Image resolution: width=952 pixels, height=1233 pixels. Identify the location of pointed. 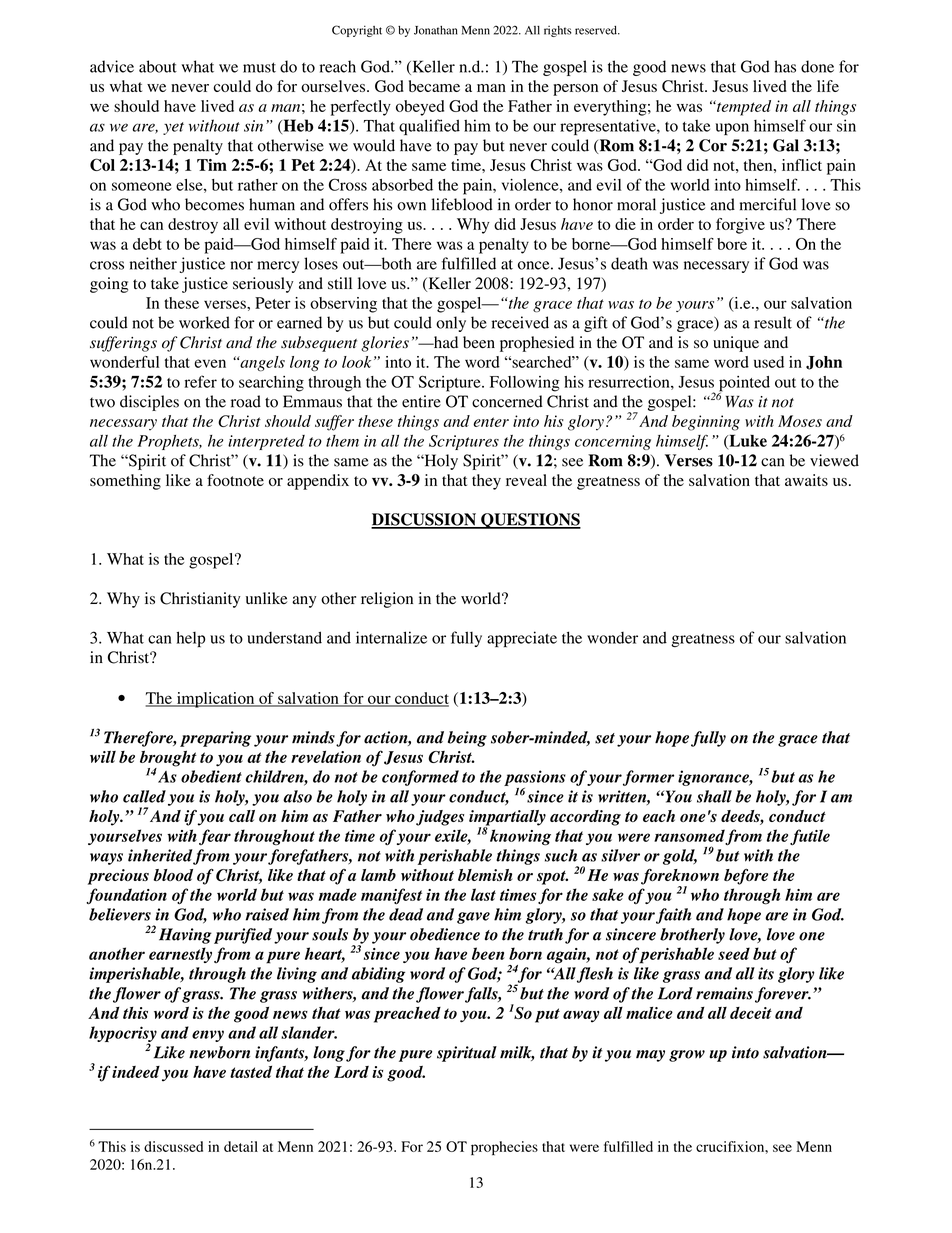
(744, 385).
